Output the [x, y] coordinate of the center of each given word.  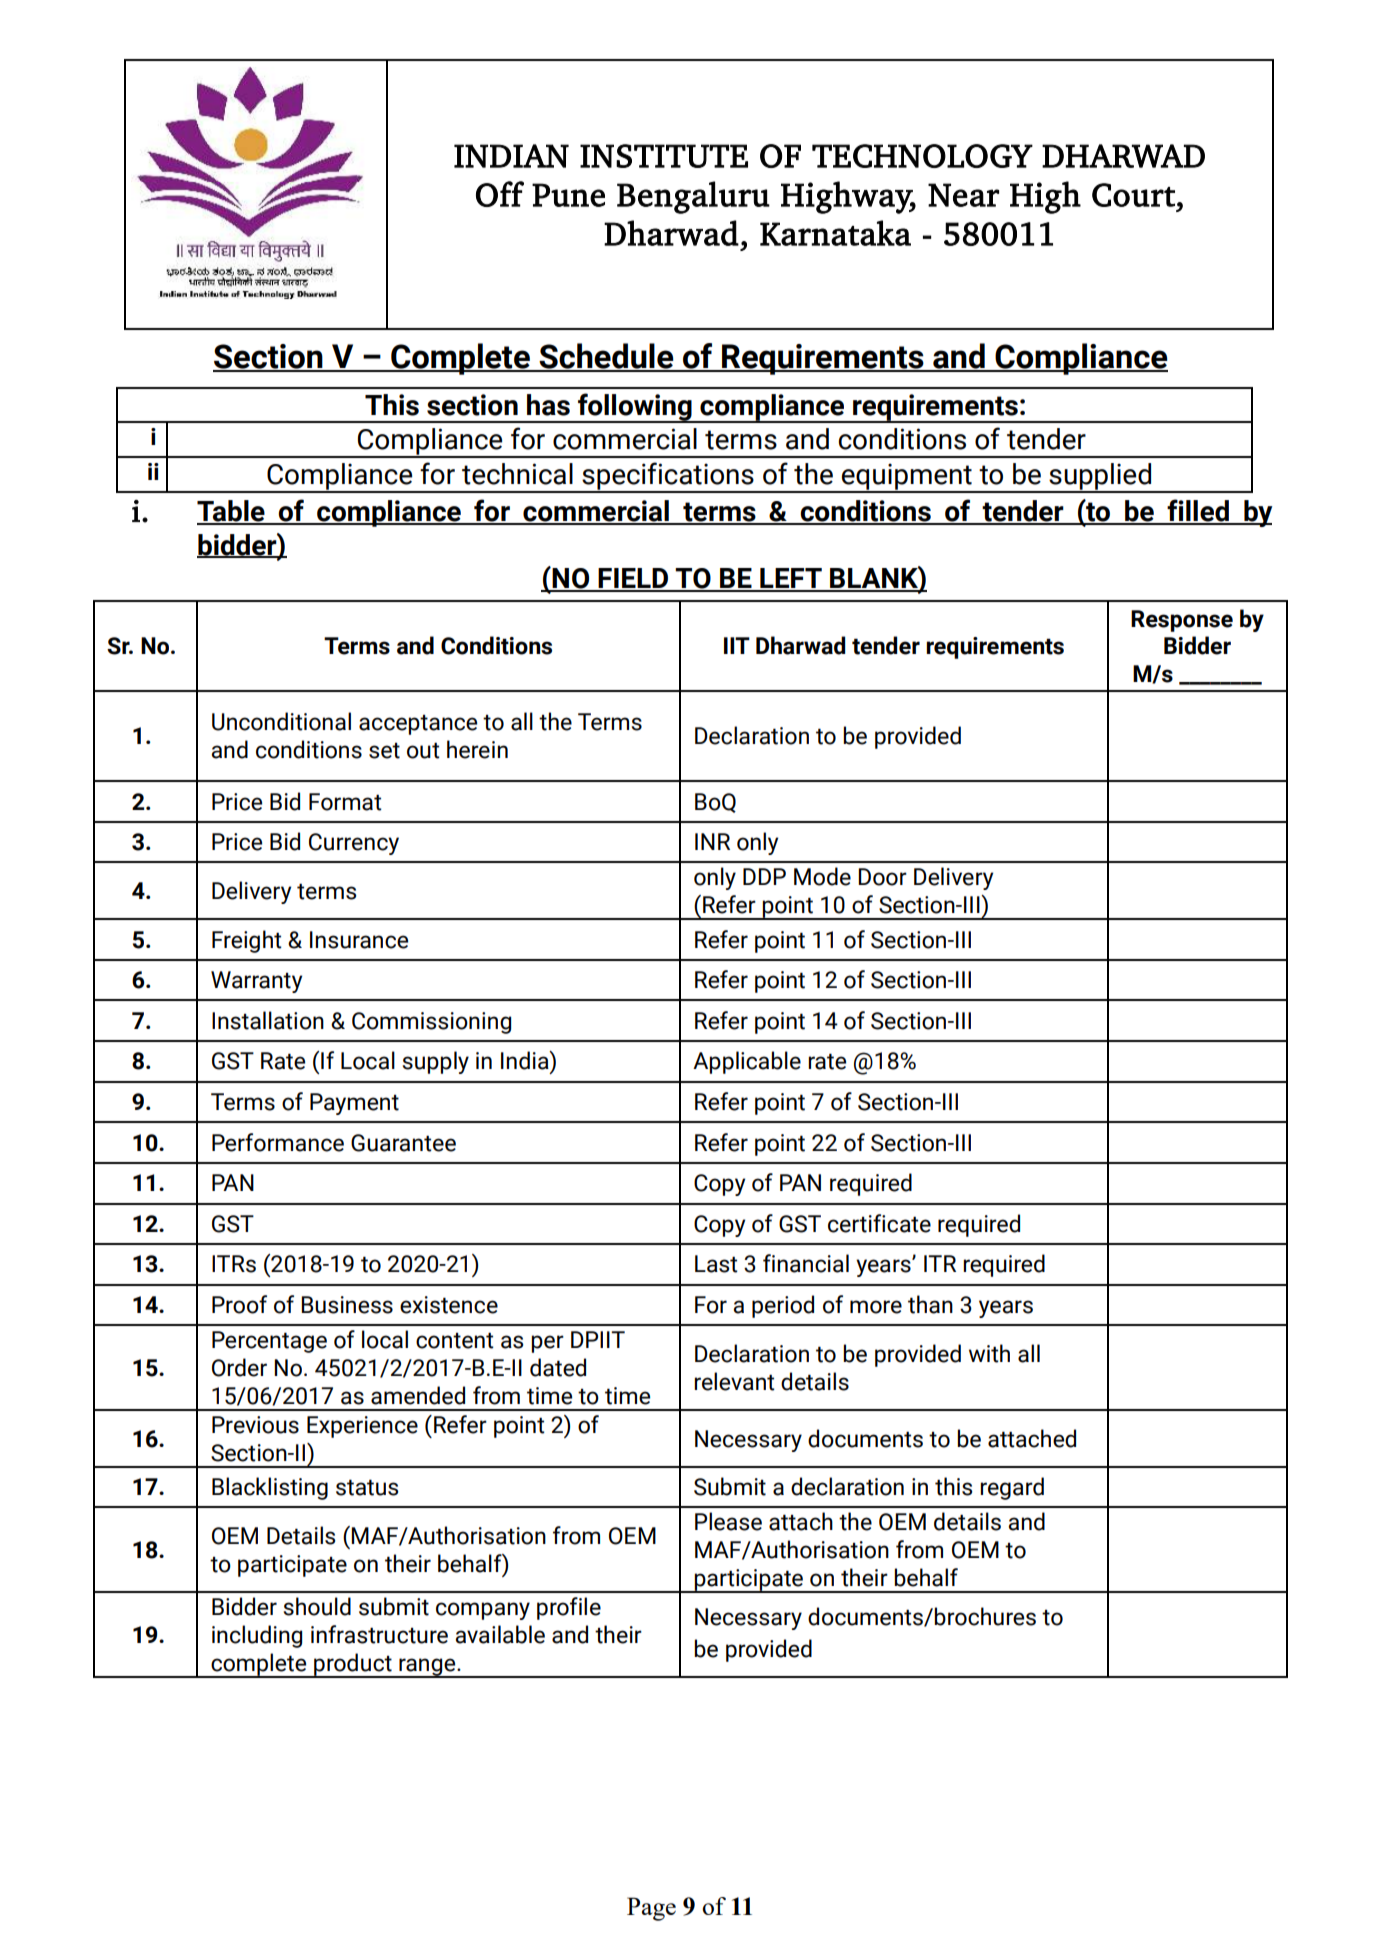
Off [500, 194]
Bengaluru [693, 197]
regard [1012, 1488]
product [353, 1665]
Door [882, 877]
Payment [354, 1104]
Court [1133, 195]
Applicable [747, 1062]
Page [651, 1909]
